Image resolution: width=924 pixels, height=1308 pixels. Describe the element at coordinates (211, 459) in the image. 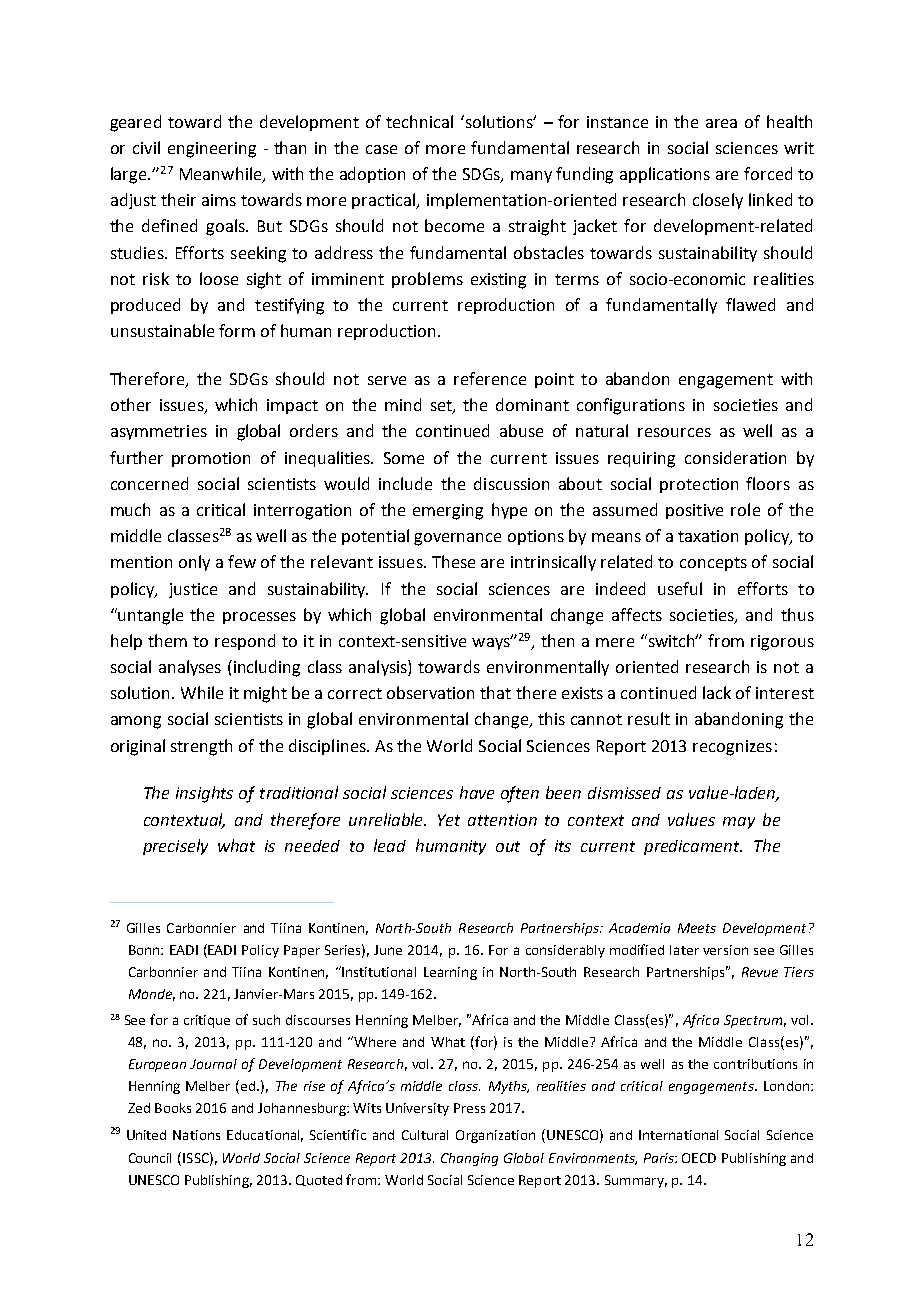

I see `promotion` at that location.
